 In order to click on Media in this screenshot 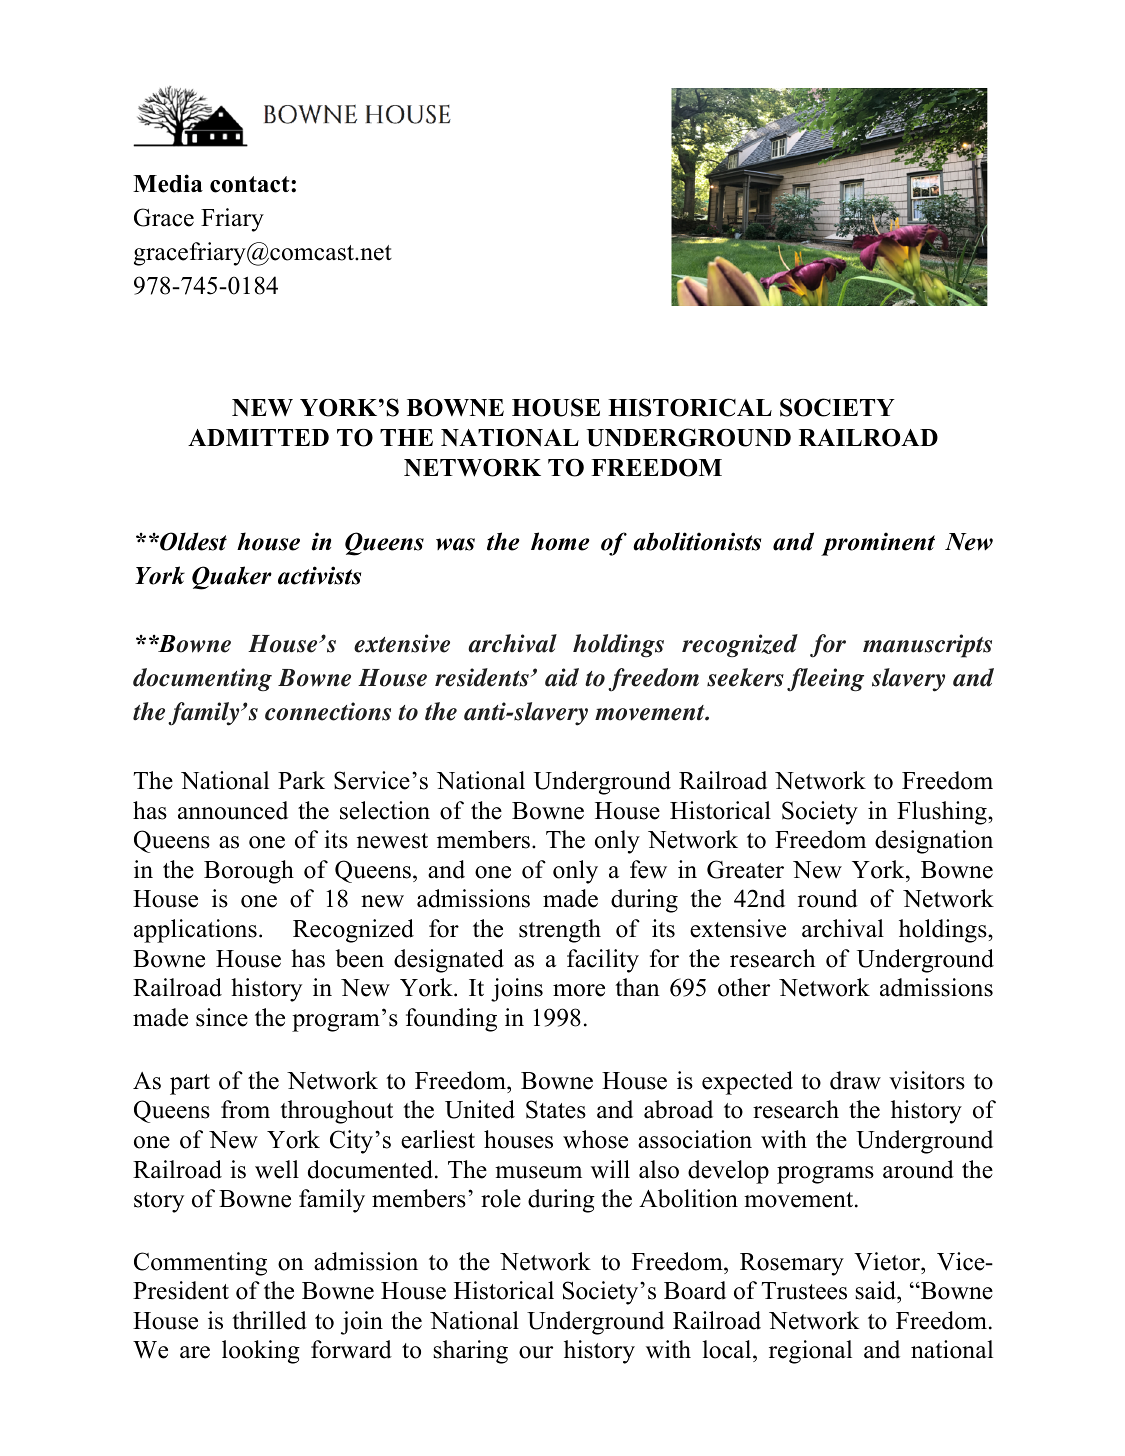, I will do `click(168, 183)`.
